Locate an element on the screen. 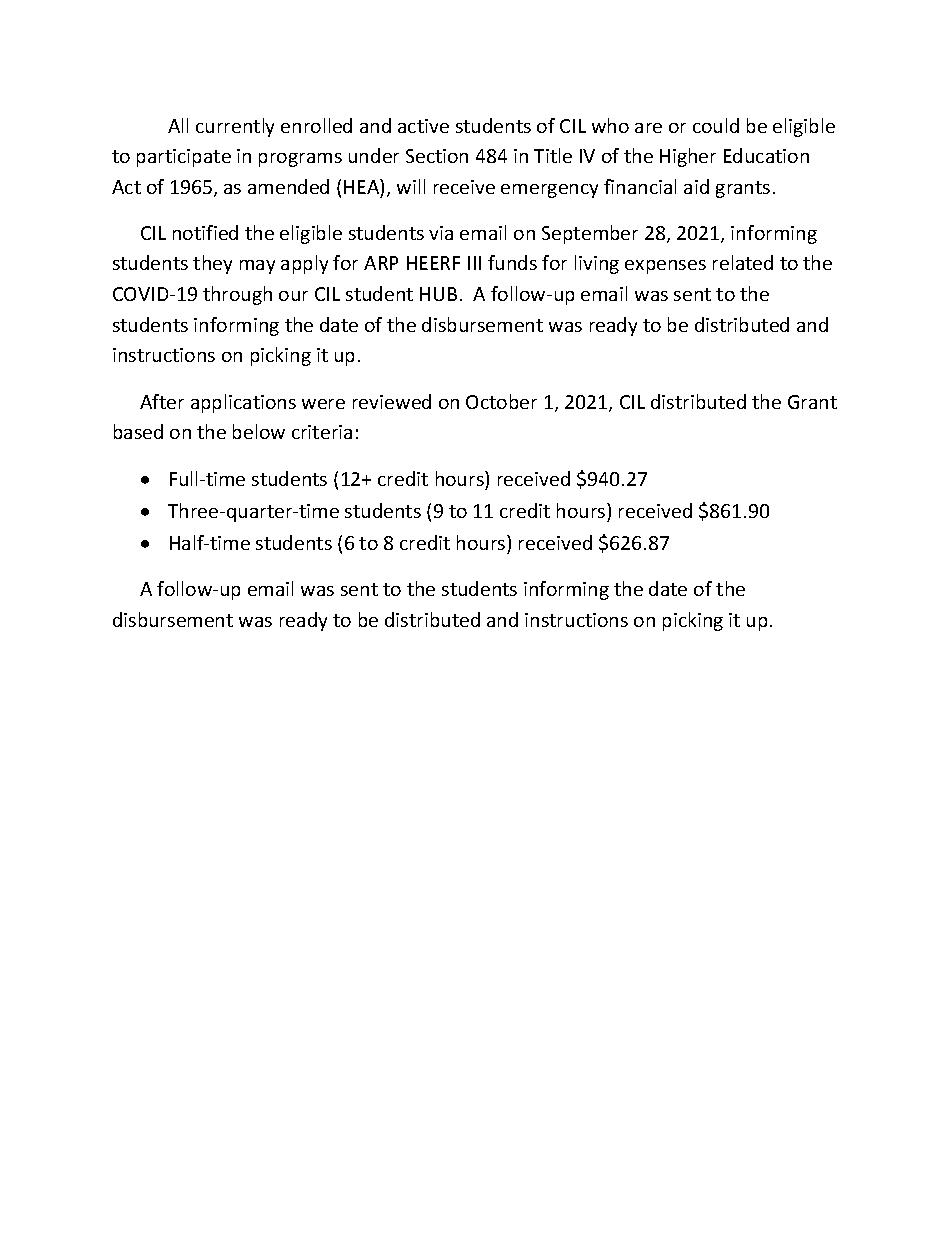  they is located at coordinates (212, 264).
